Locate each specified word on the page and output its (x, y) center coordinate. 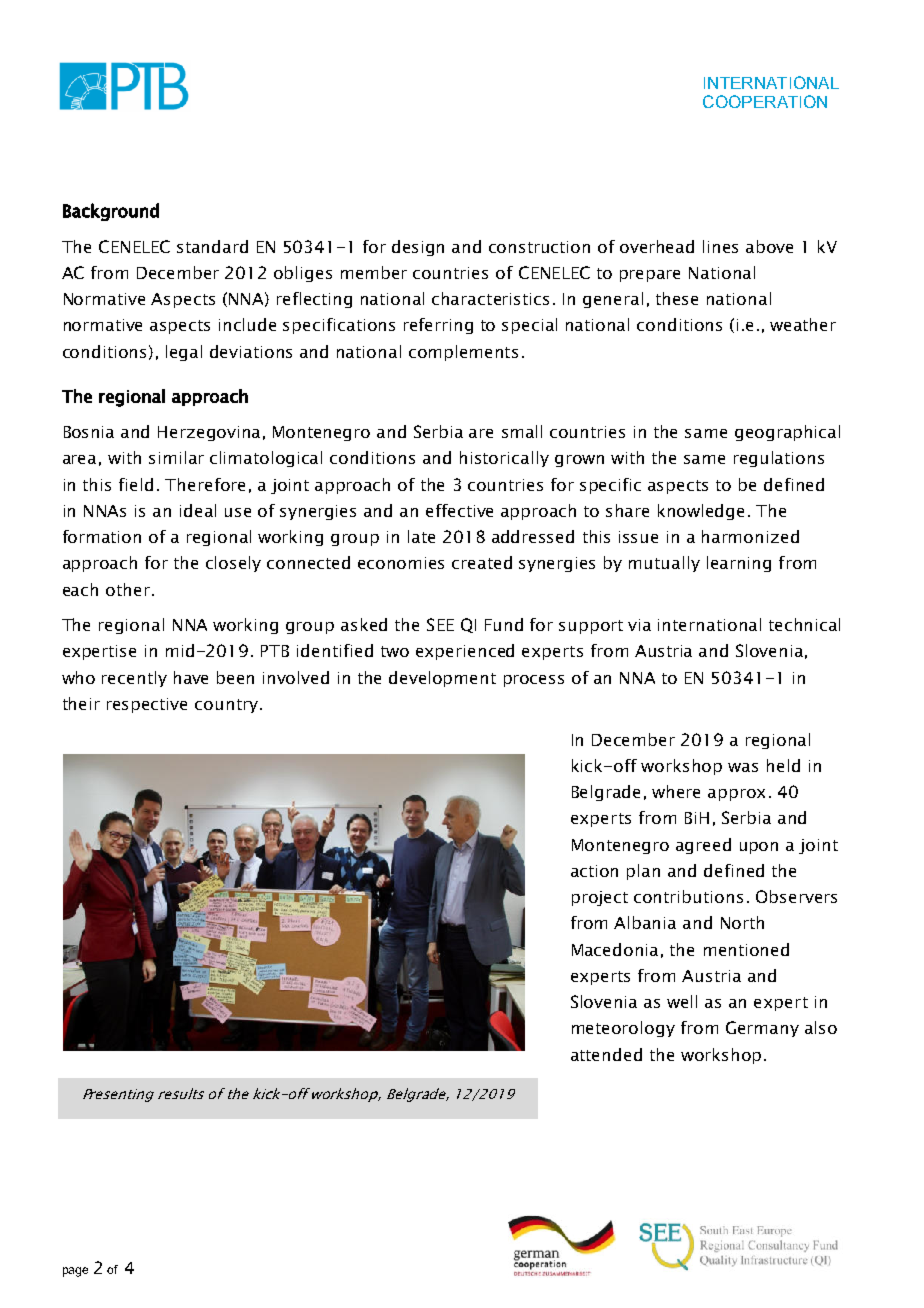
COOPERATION (765, 101)
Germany (762, 1029)
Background (111, 212)
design (418, 248)
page (75, 1272)
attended (606, 1054)
